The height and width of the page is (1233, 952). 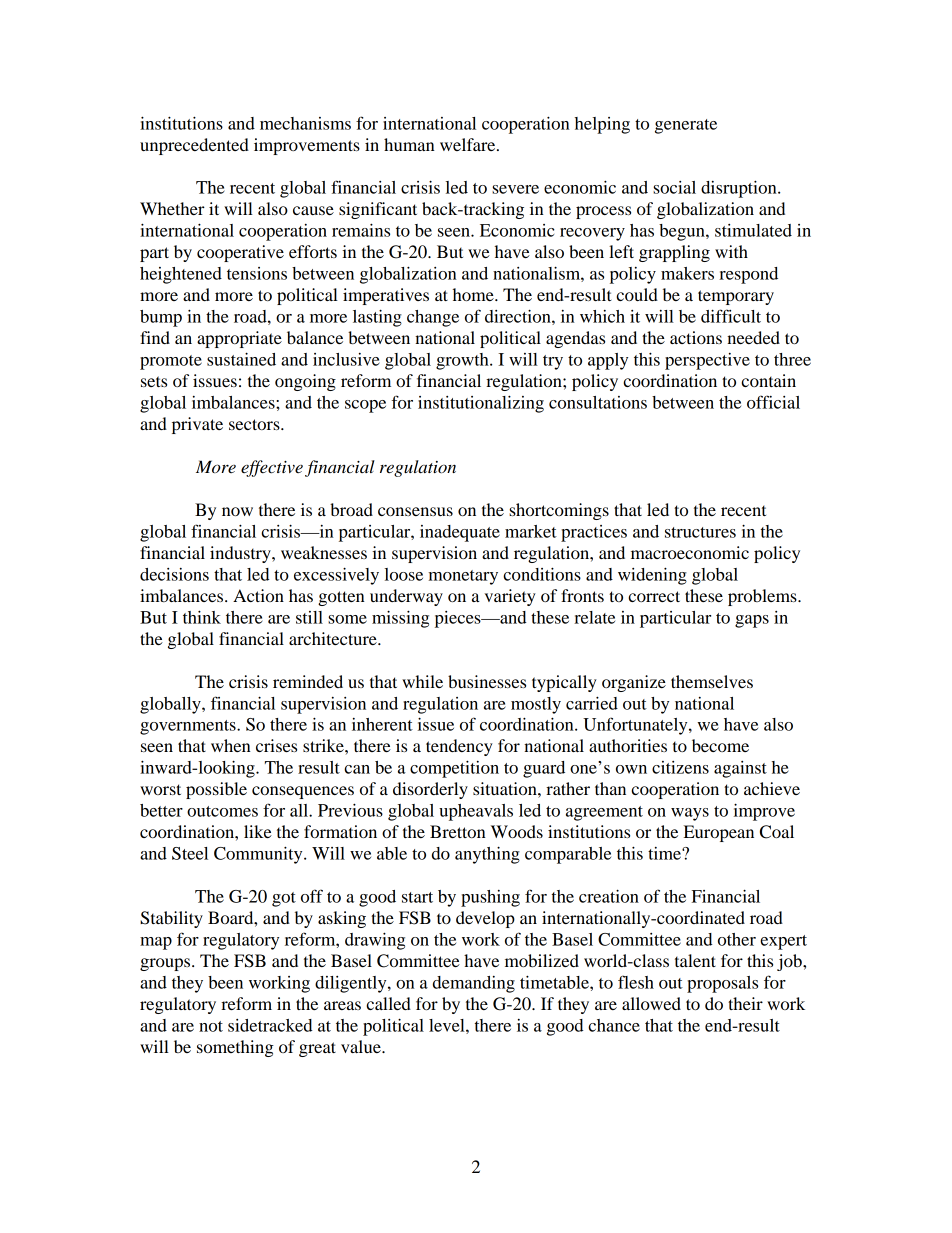 I want to click on welfare, so click(x=469, y=144).
